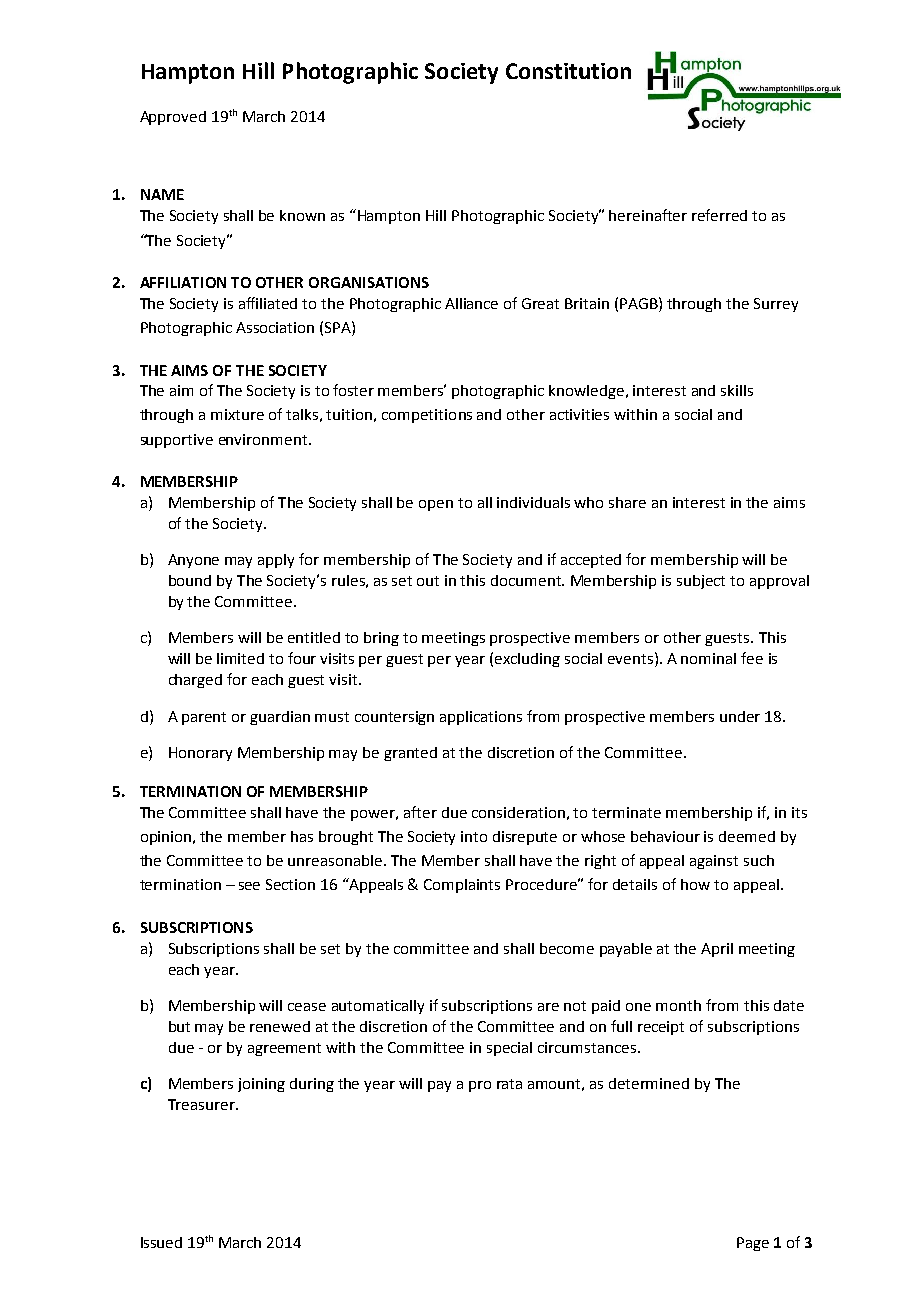  What do you see at coordinates (173, 118) in the document?
I see `Approved` at bounding box center [173, 118].
